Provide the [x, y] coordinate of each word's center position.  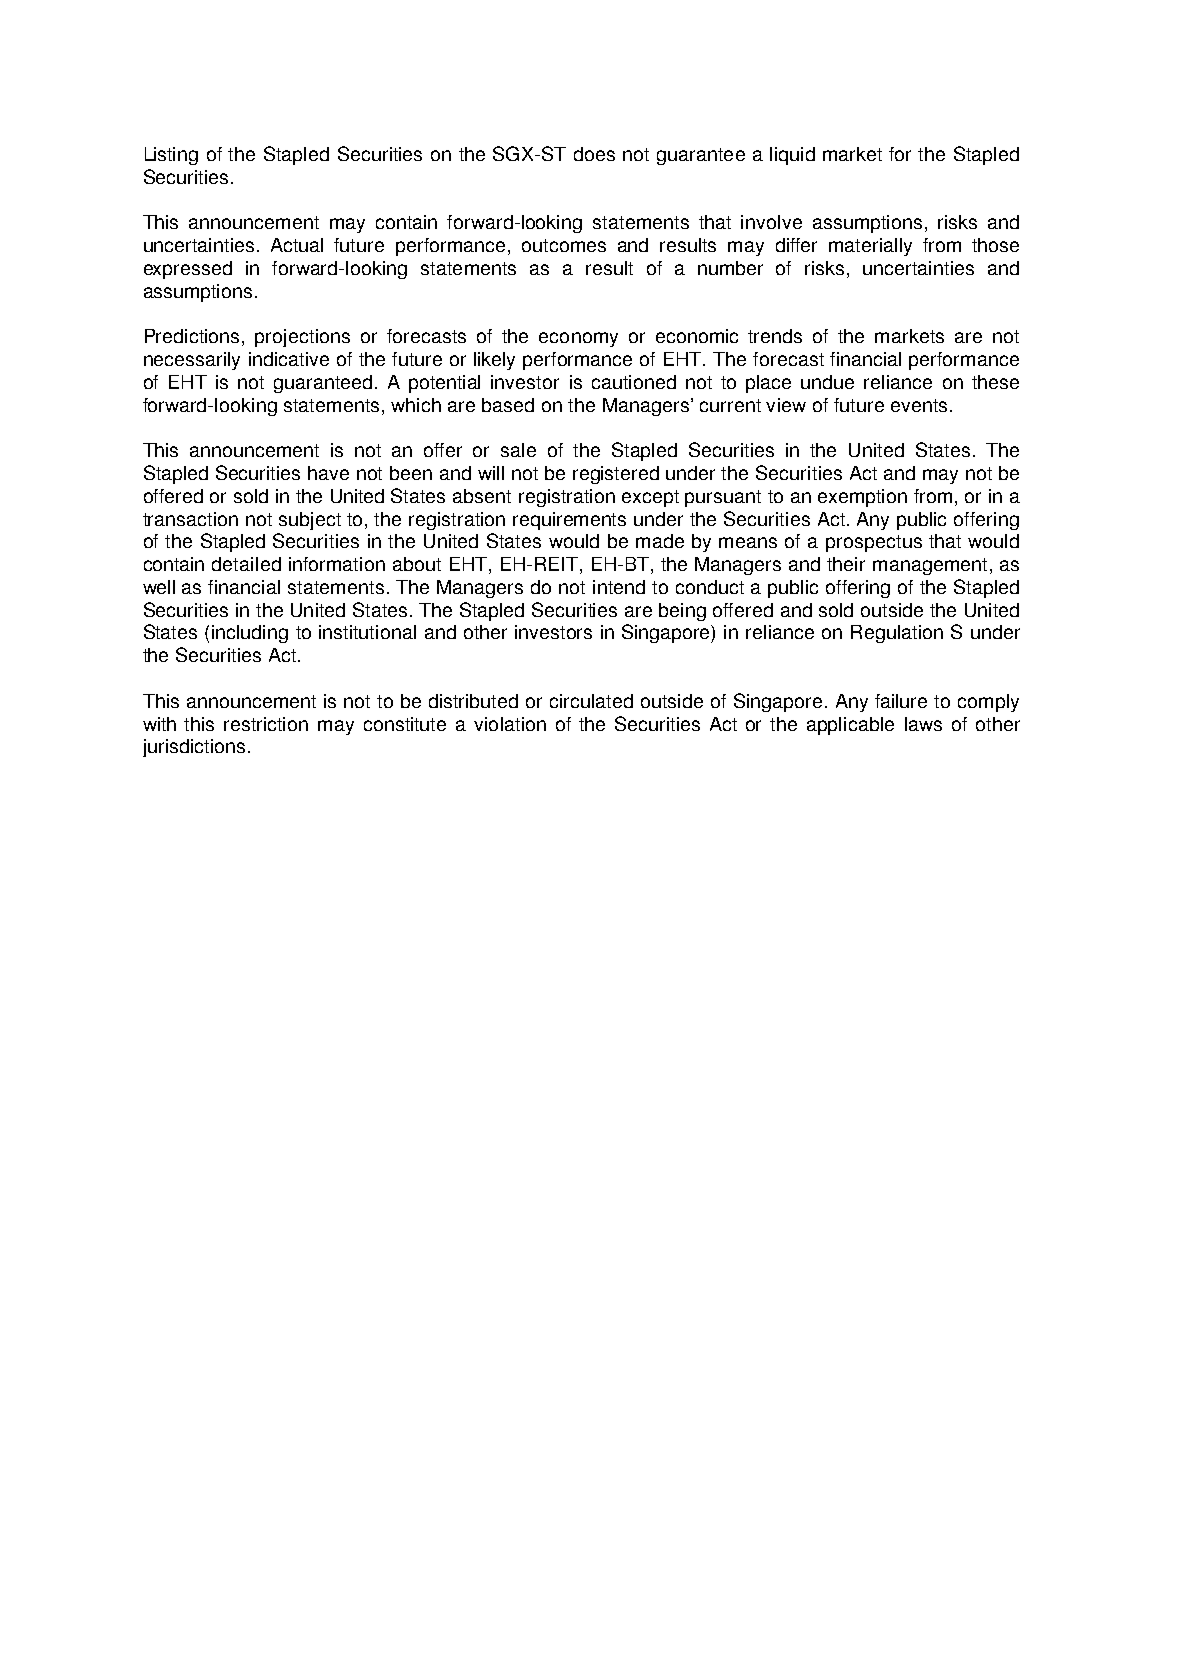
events [919, 405]
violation [510, 724]
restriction [266, 724]
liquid [792, 156]
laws [923, 724]
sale [518, 450]
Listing [171, 156]
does [594, 154]
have [328, 473]
